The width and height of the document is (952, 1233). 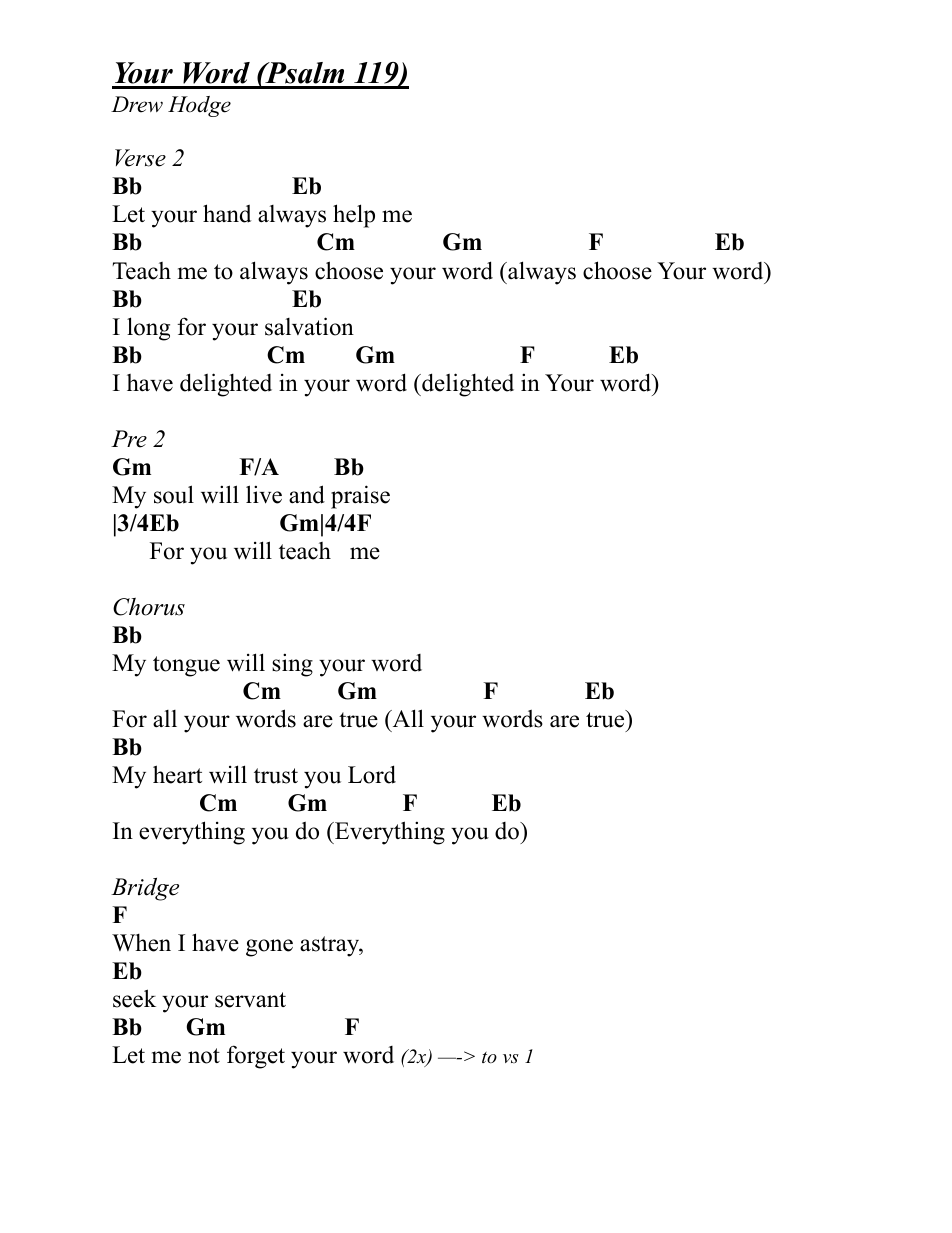 I want to click on servant, so click(x=250, y=1000).
